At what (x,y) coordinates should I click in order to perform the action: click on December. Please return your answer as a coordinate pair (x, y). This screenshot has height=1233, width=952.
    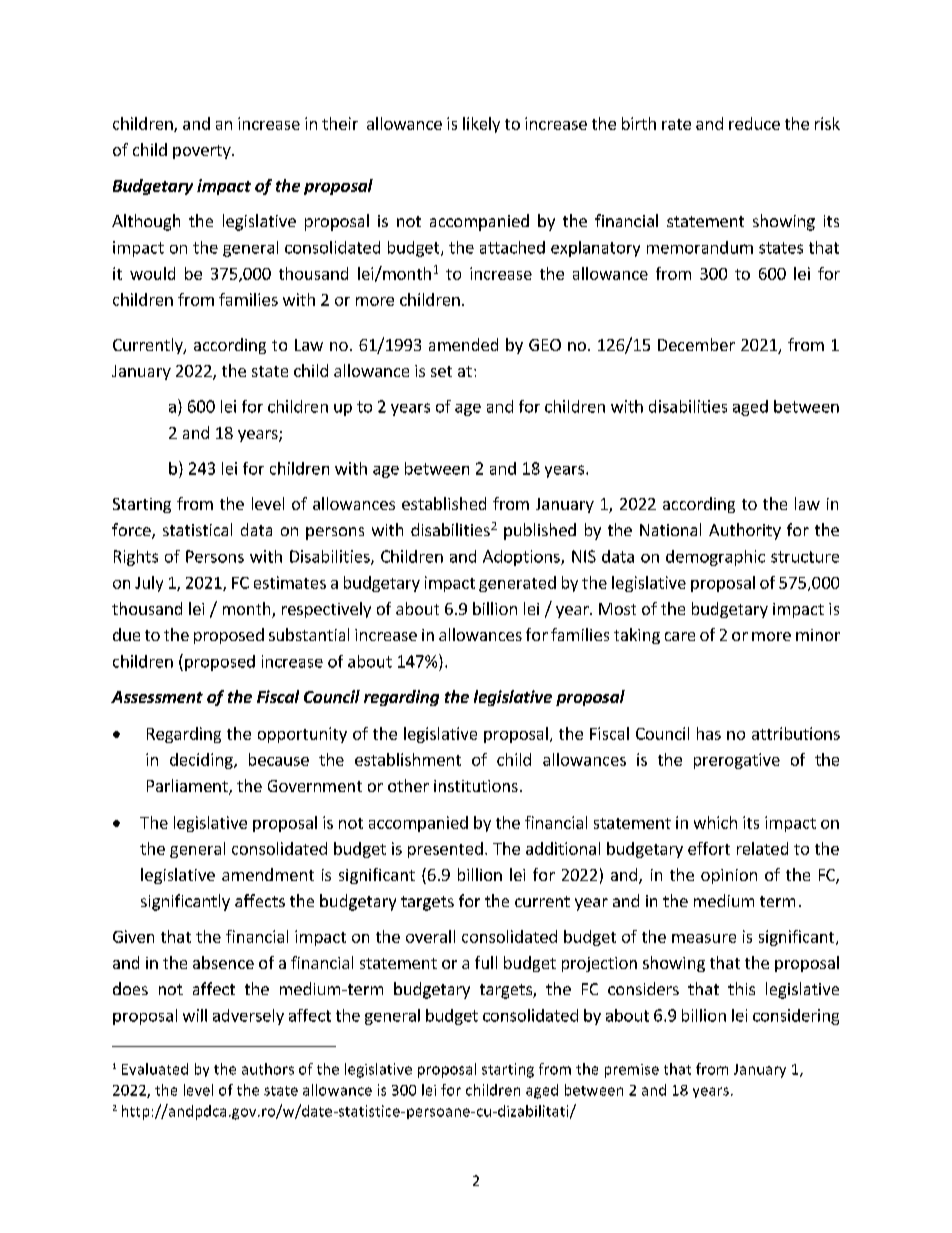
    Looking at the image, I should click on (696, 344).
